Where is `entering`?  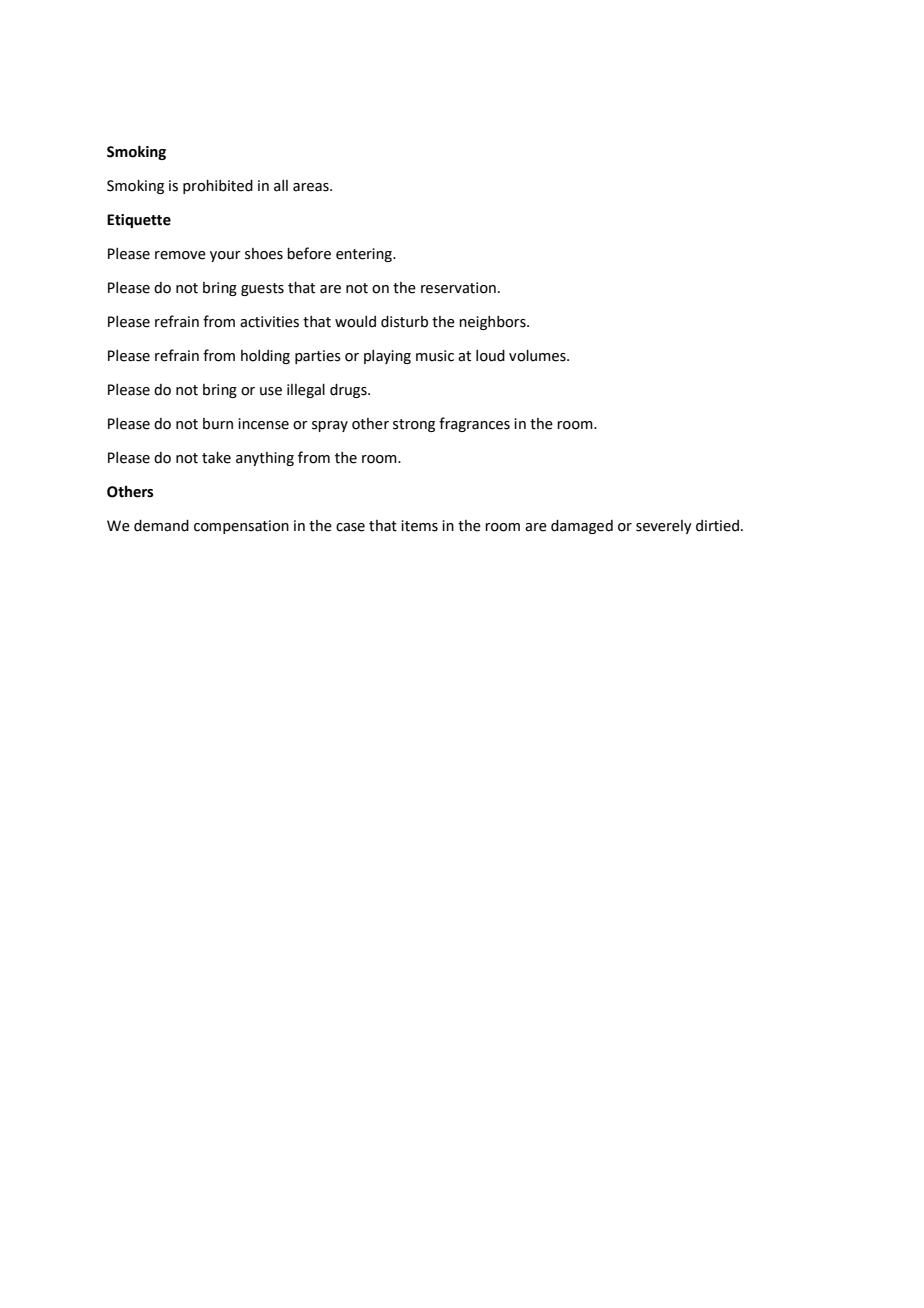 entering is located at coordinates (365, 255).
